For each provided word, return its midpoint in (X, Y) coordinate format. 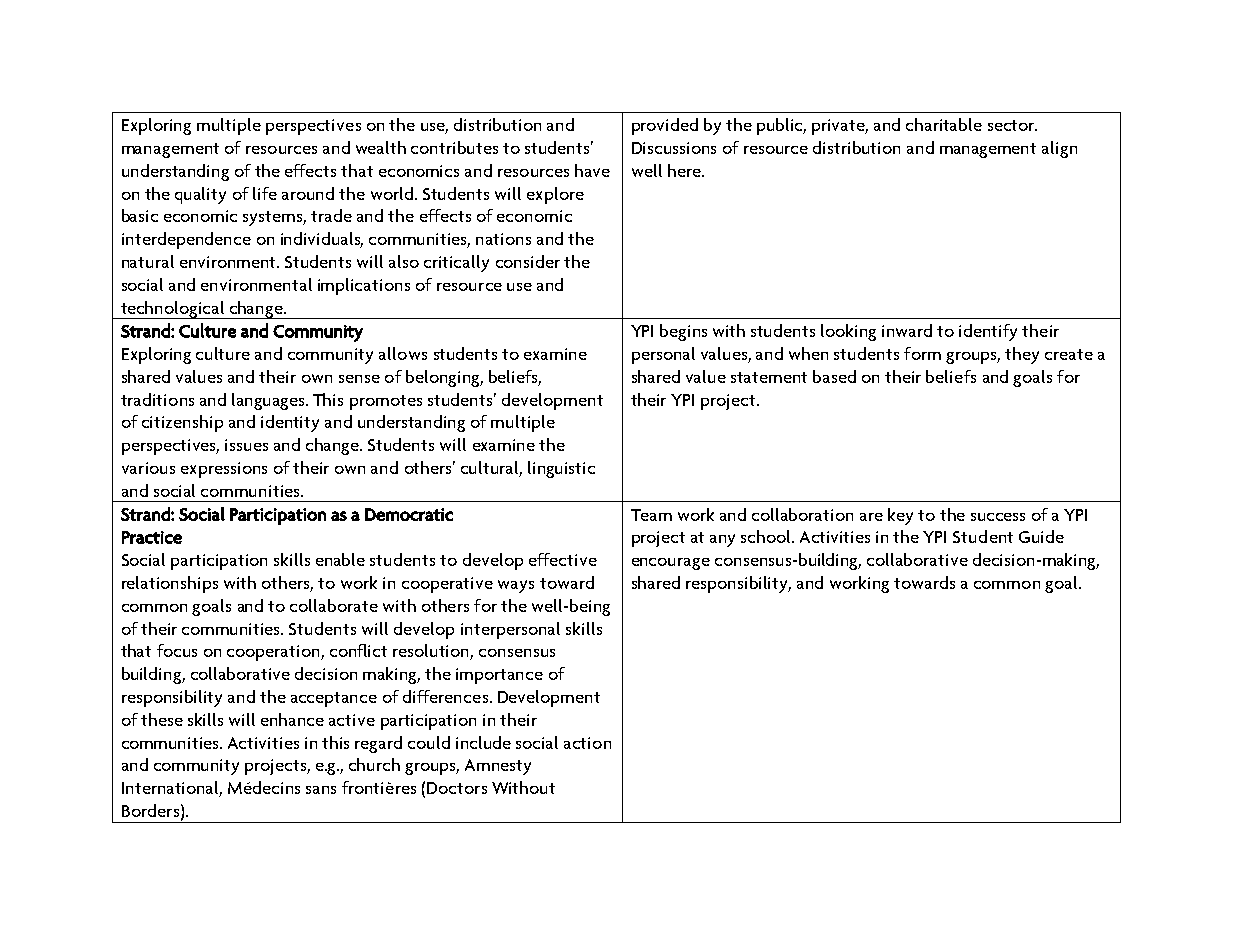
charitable (944, 124)
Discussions (674, 148)
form (922, 353)
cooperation (274, 653)
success (998, 517)
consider (528, 261)
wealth (381, 147)
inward (907, 330)
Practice (152, 537)
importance (499, 676)
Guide (1041, 536)
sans (321, 790)
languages (270, 401)
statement (769, 377)
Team (651, 515)
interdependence (186, 240)
